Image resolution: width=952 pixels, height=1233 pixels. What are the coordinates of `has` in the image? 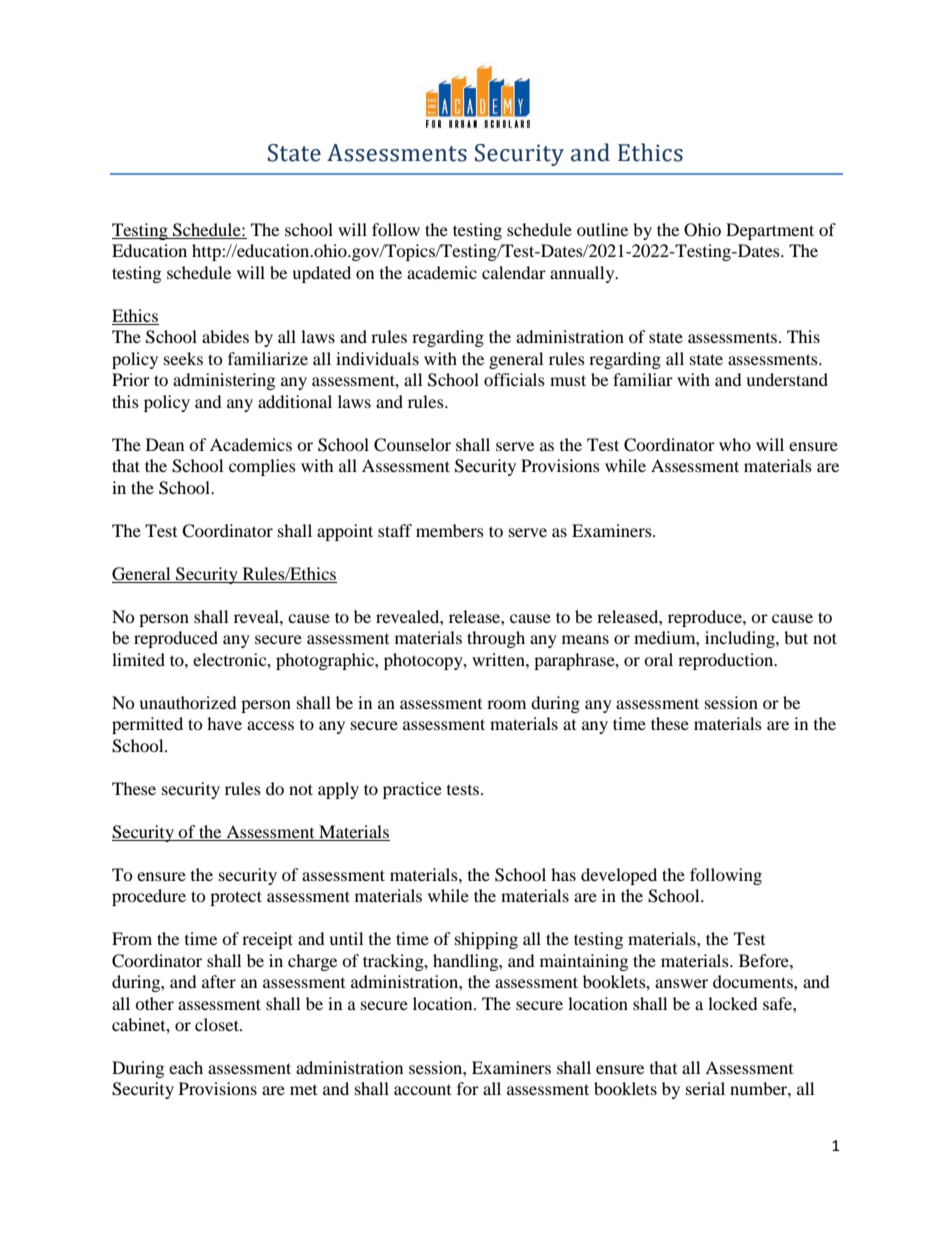 It's located at (563, 874).
